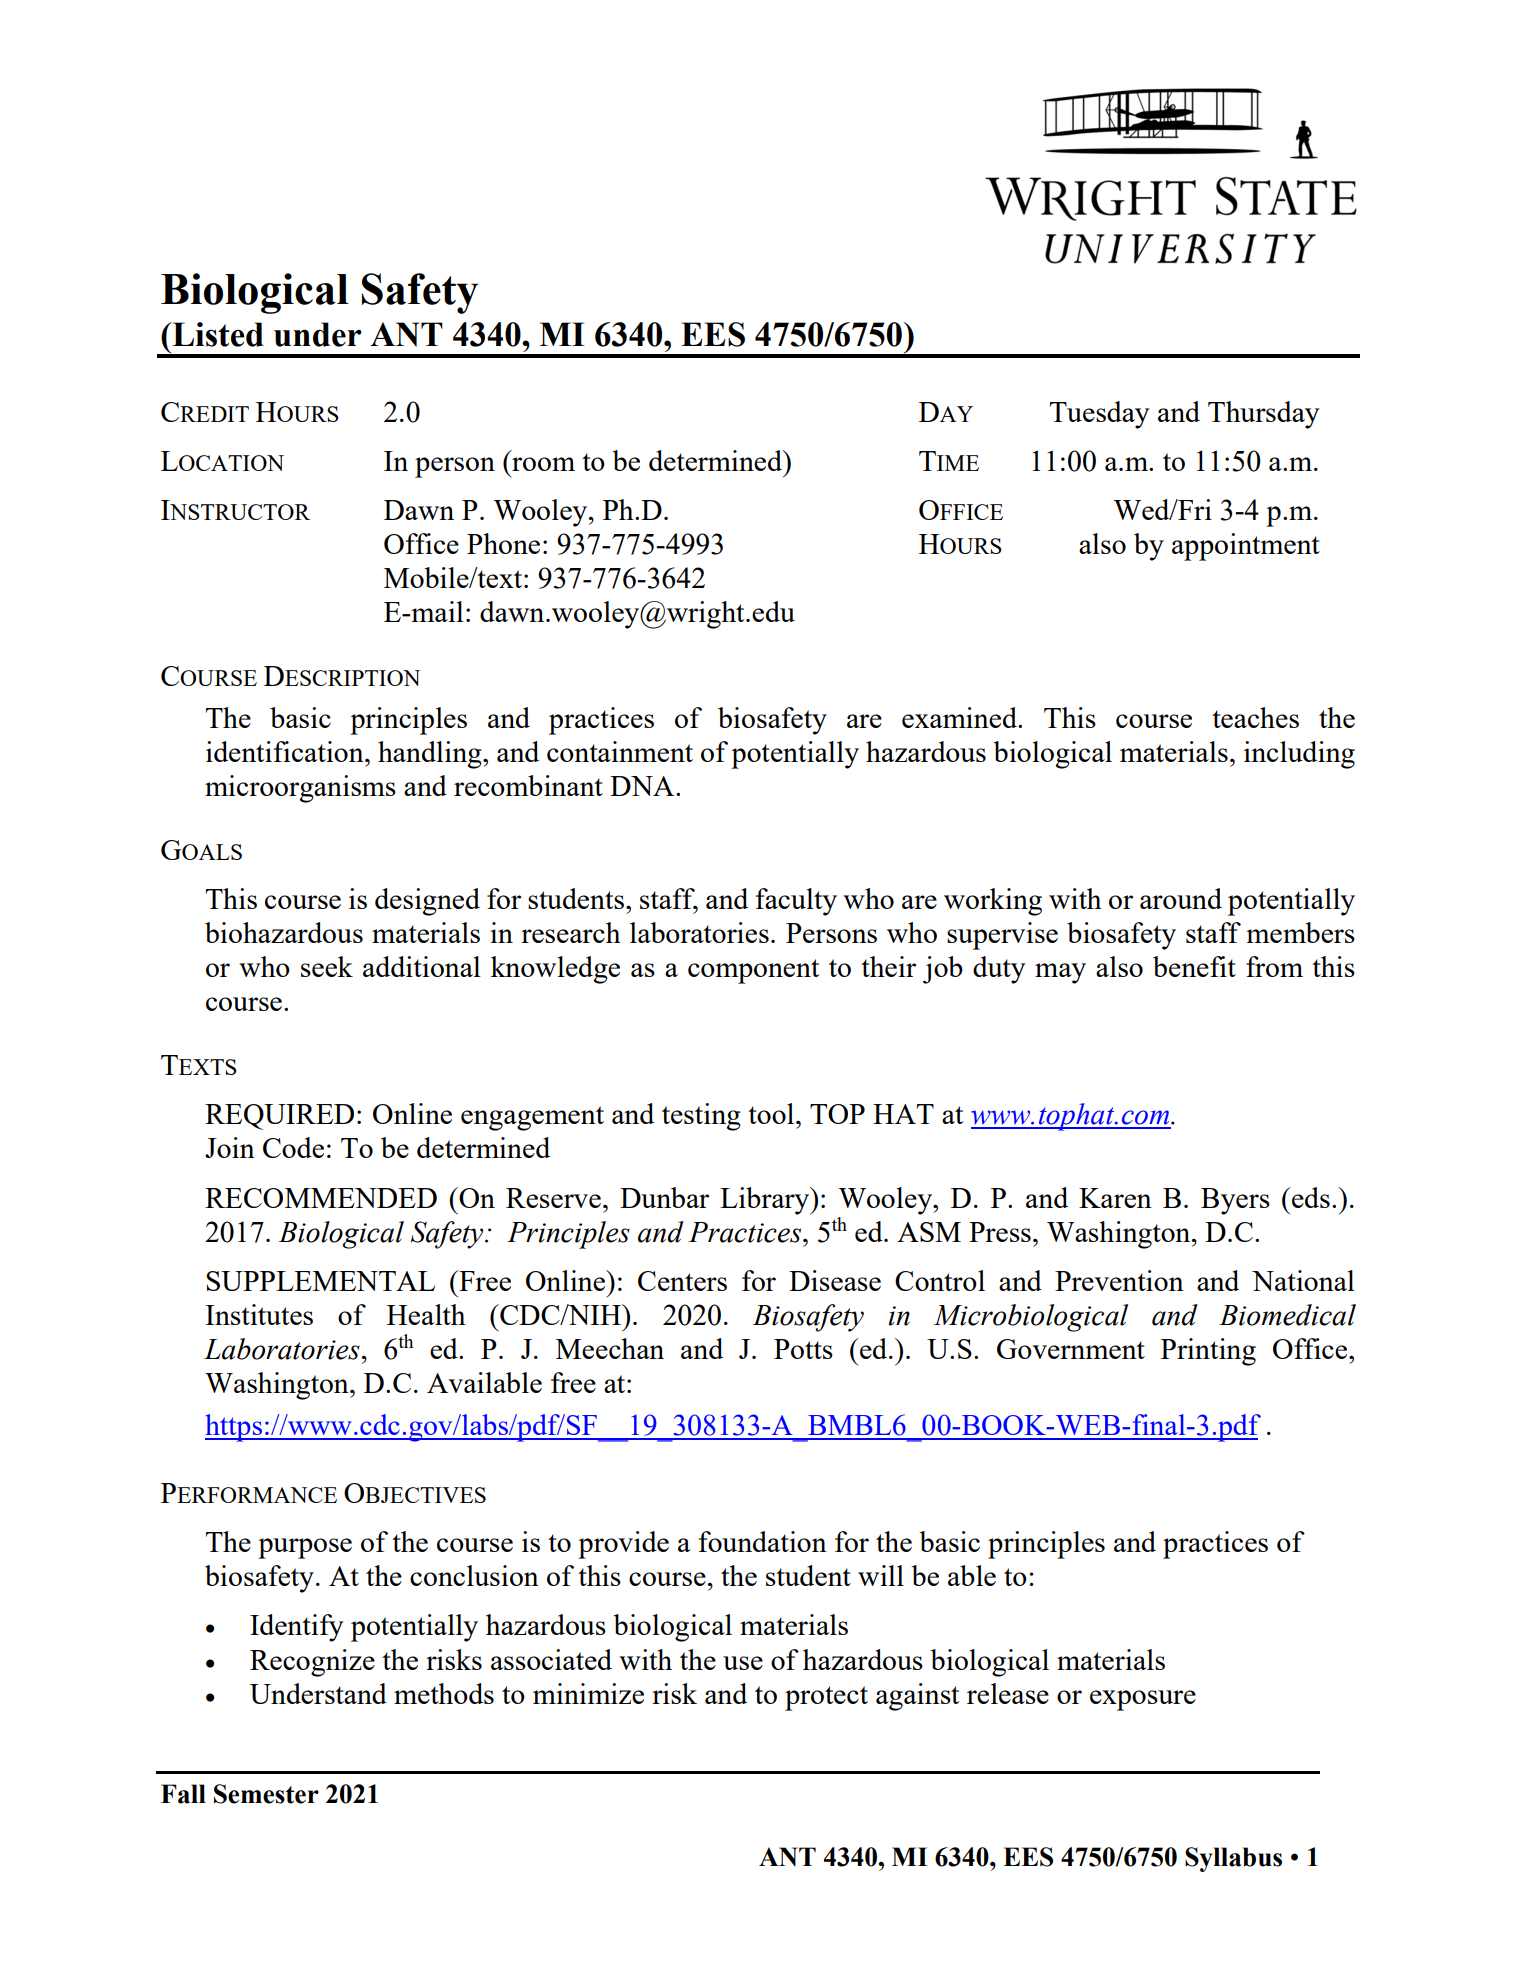 The width and height of the image is (1516, 1961). What do you see at coordinates (305, 1548) in the image?
I see `purpose` at bounding box center [305, 1548].
